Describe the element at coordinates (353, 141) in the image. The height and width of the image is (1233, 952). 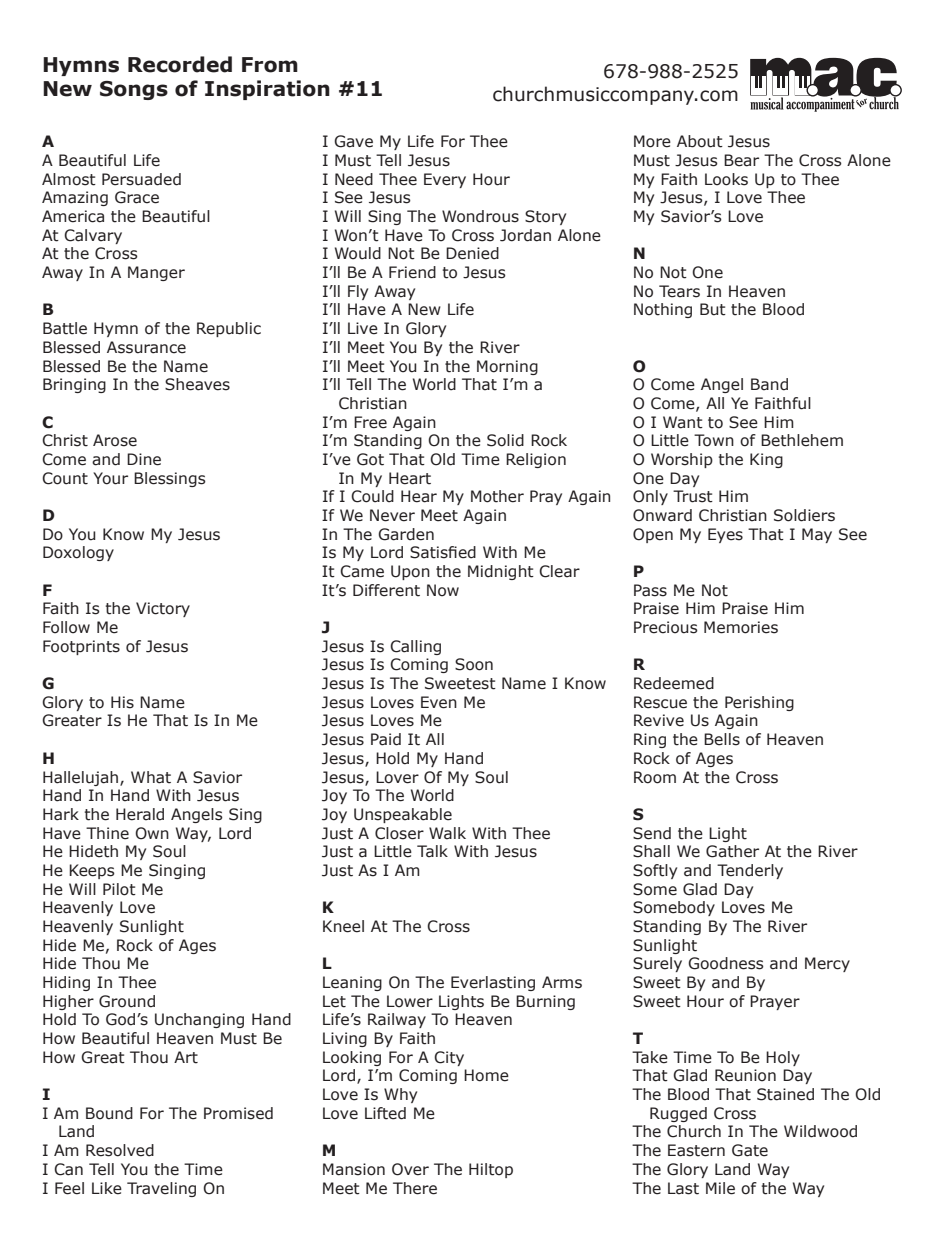
I see `Gave` at that location.
